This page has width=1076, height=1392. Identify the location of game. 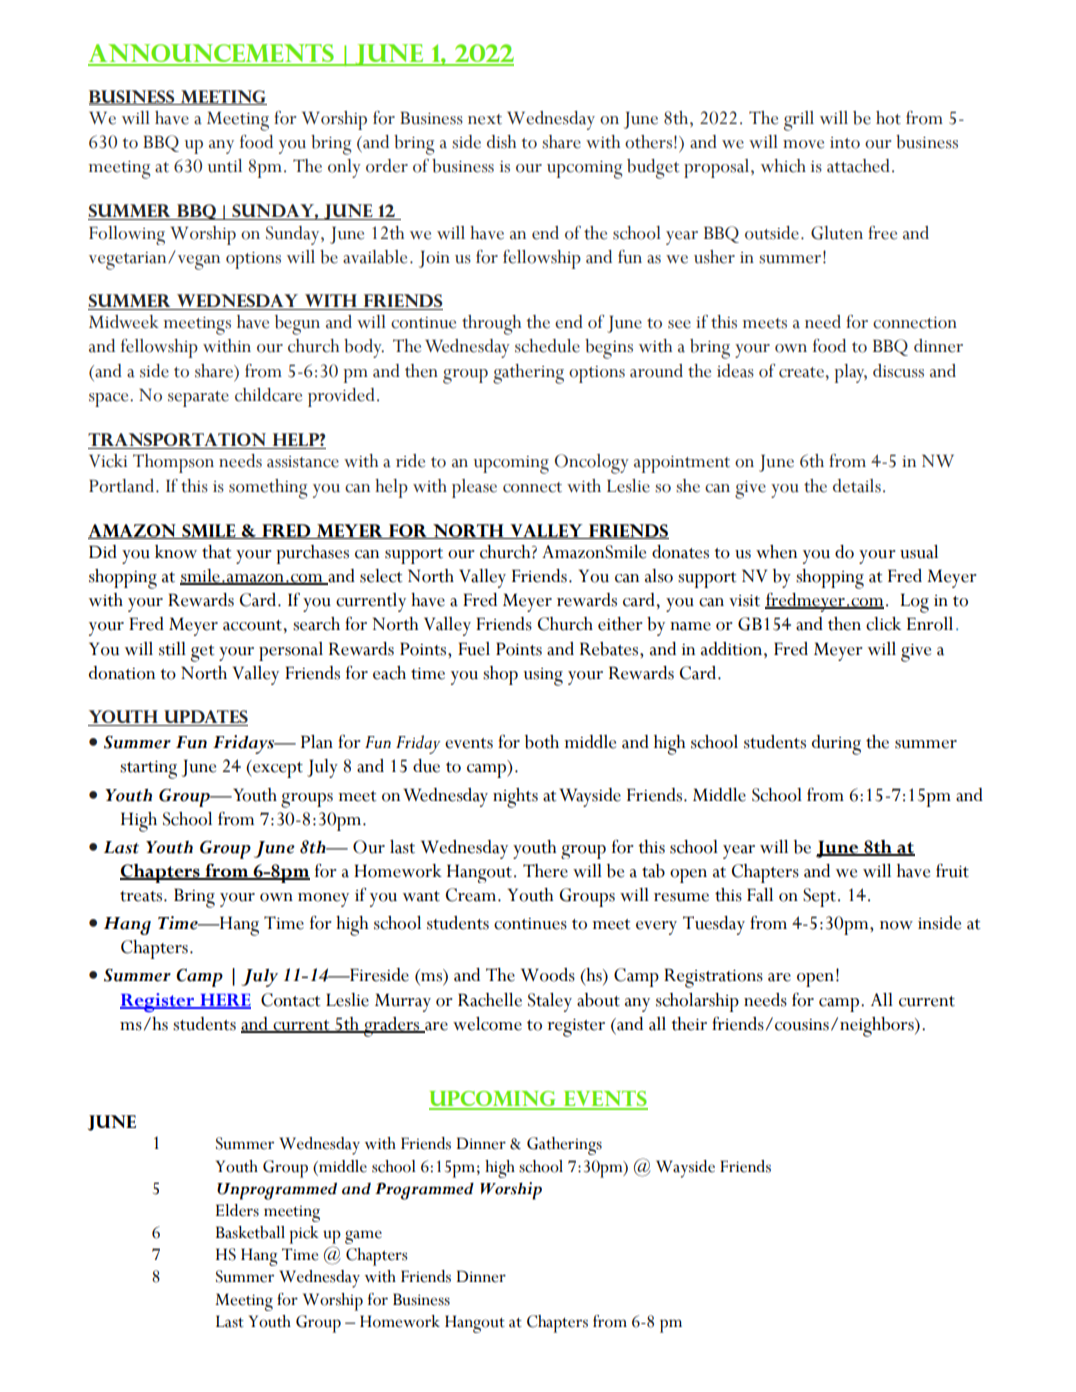
(363, 1237).
